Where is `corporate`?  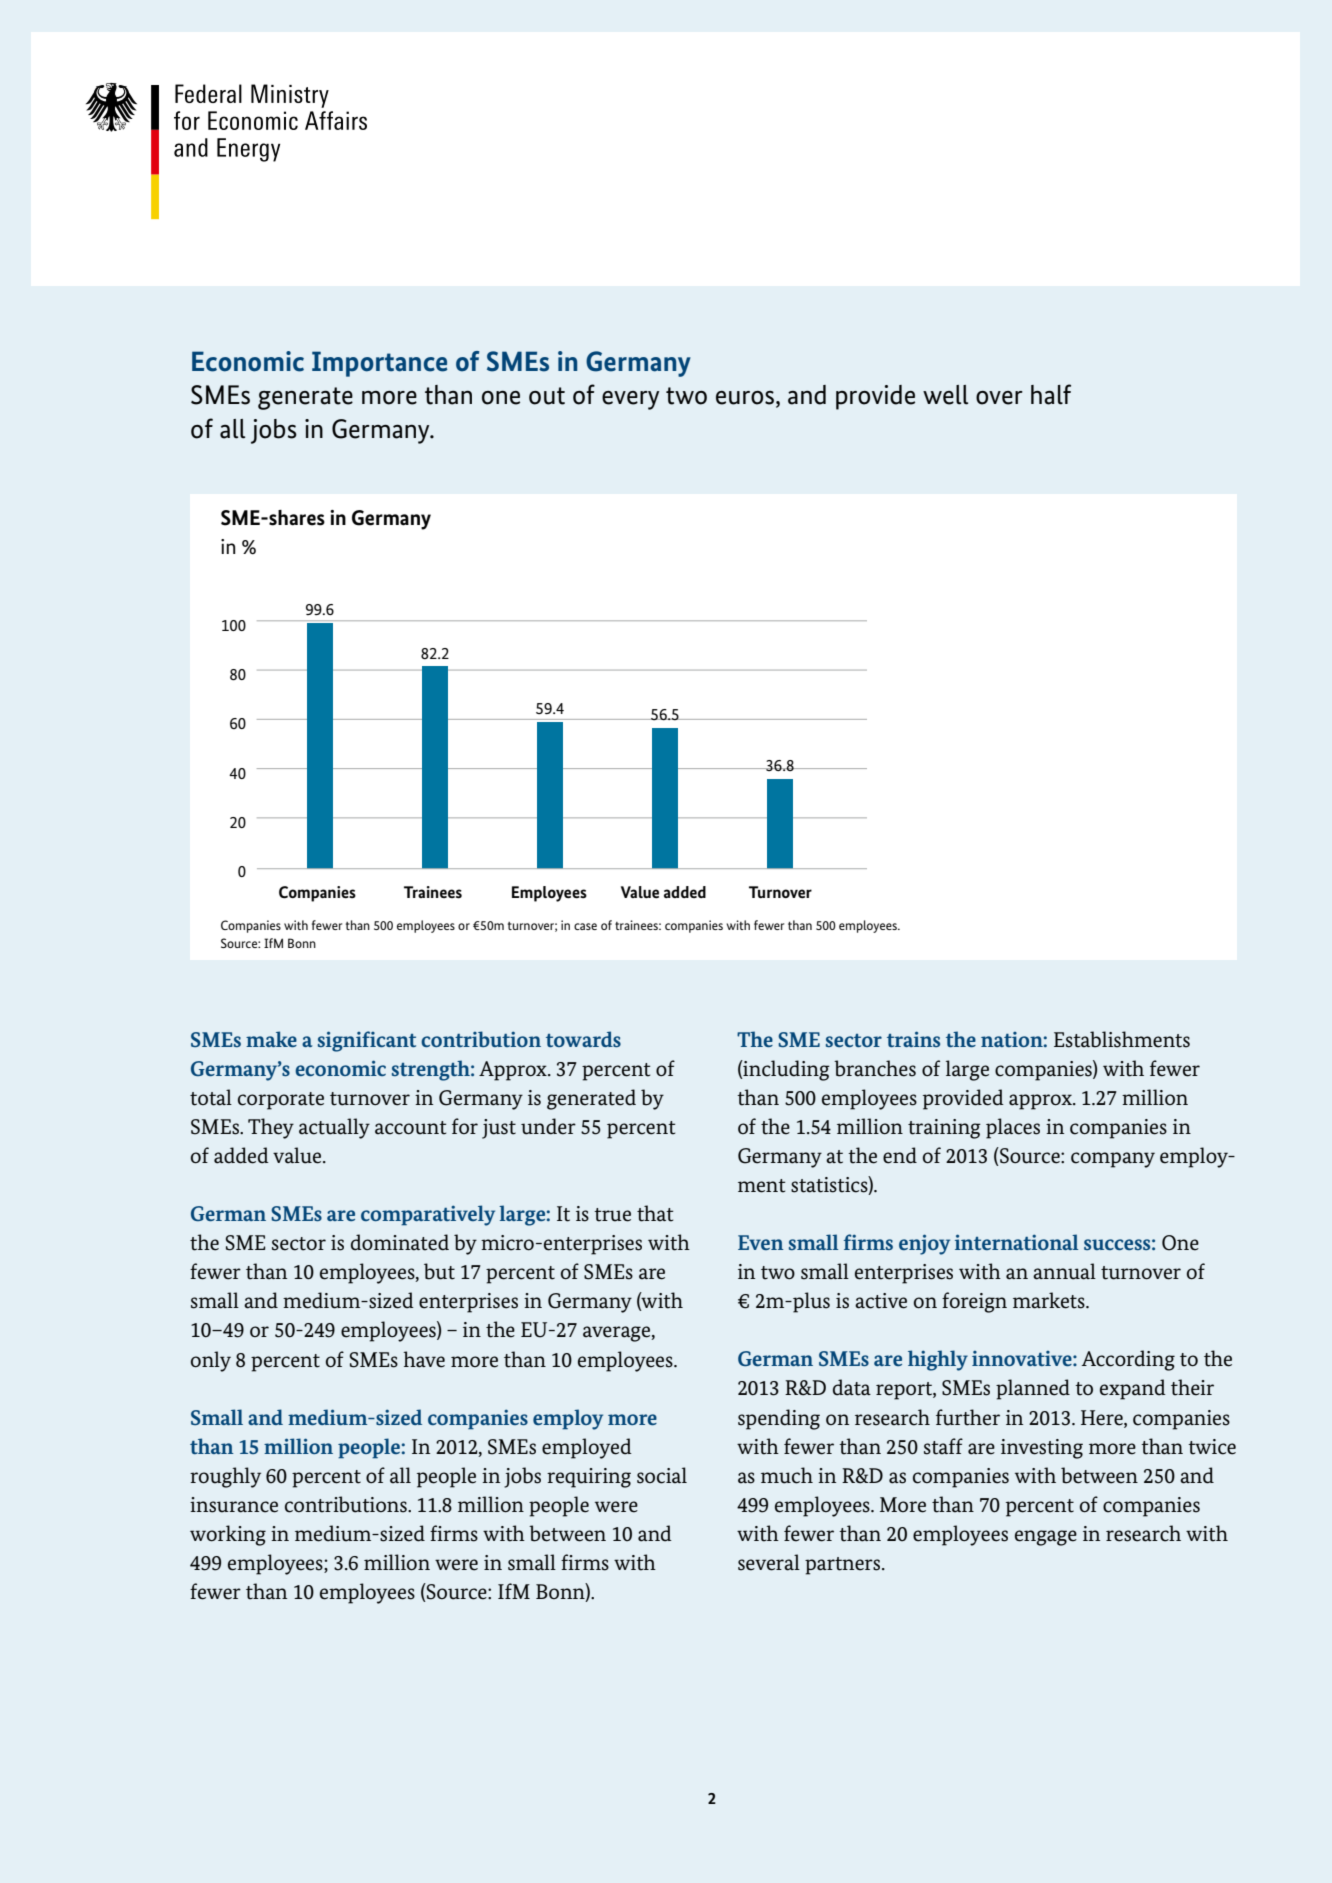
corporate is located at coordinates (281, 1101).
